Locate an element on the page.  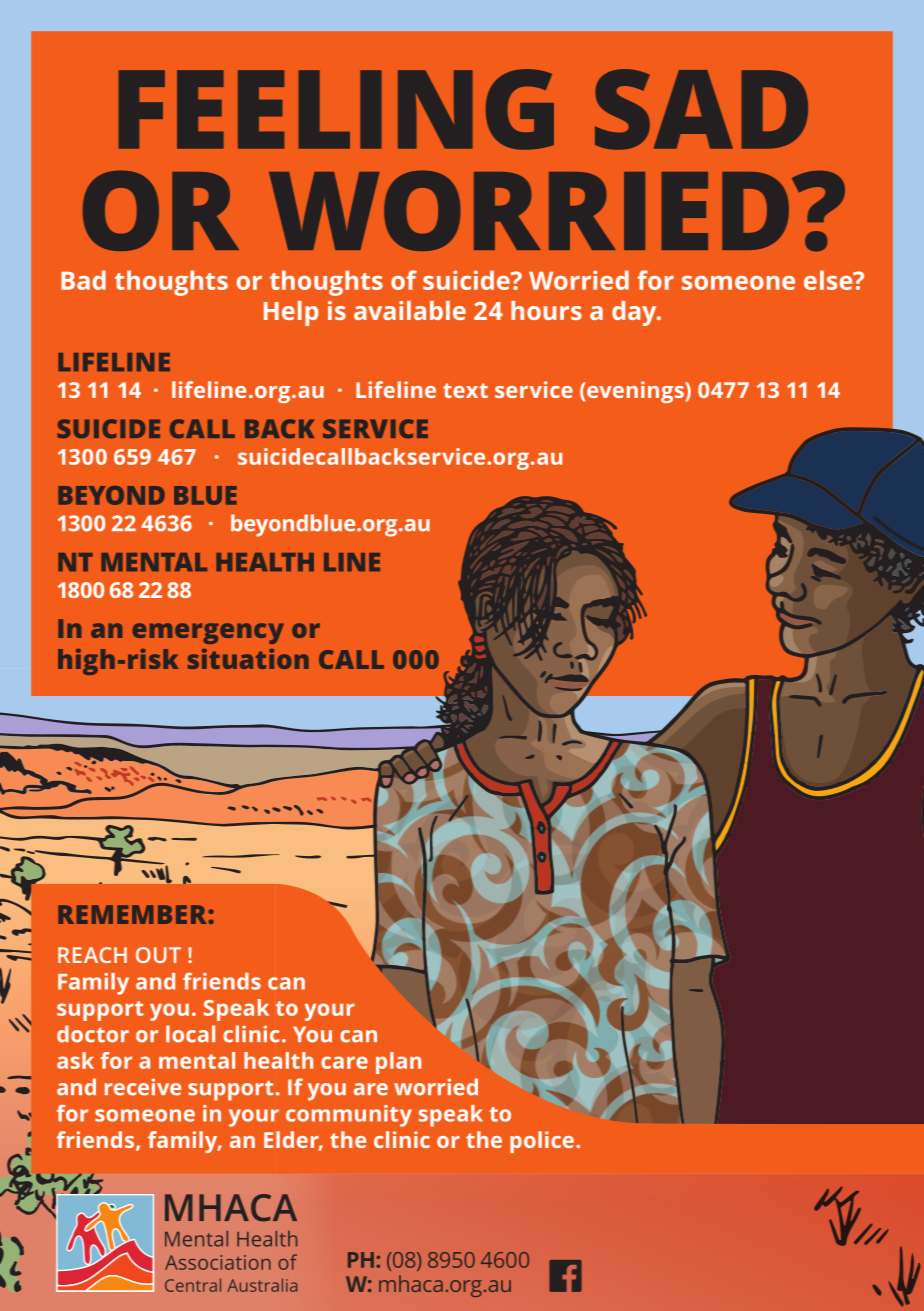
text is located at coordinates (465, 390).
